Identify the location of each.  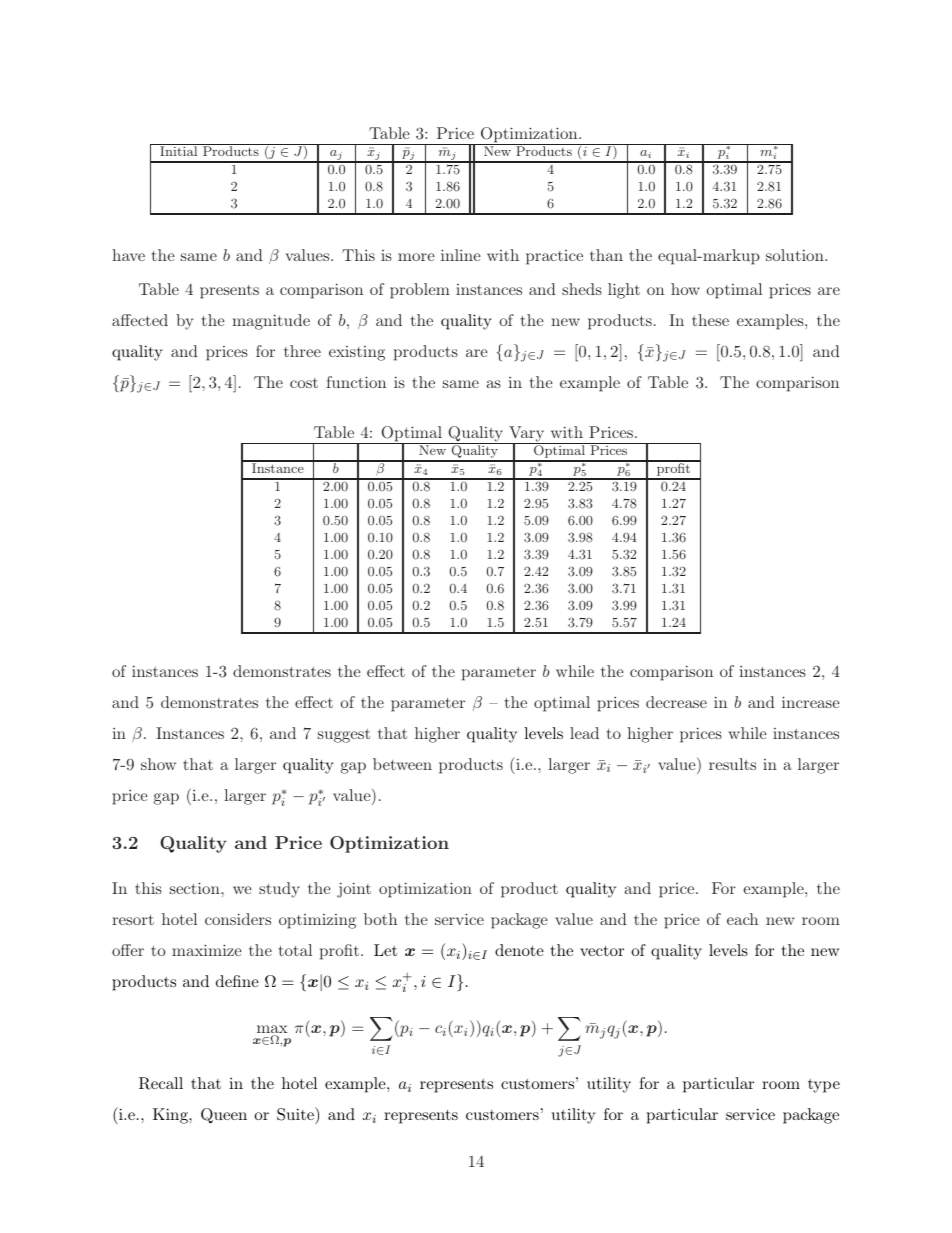
(742, 919).
